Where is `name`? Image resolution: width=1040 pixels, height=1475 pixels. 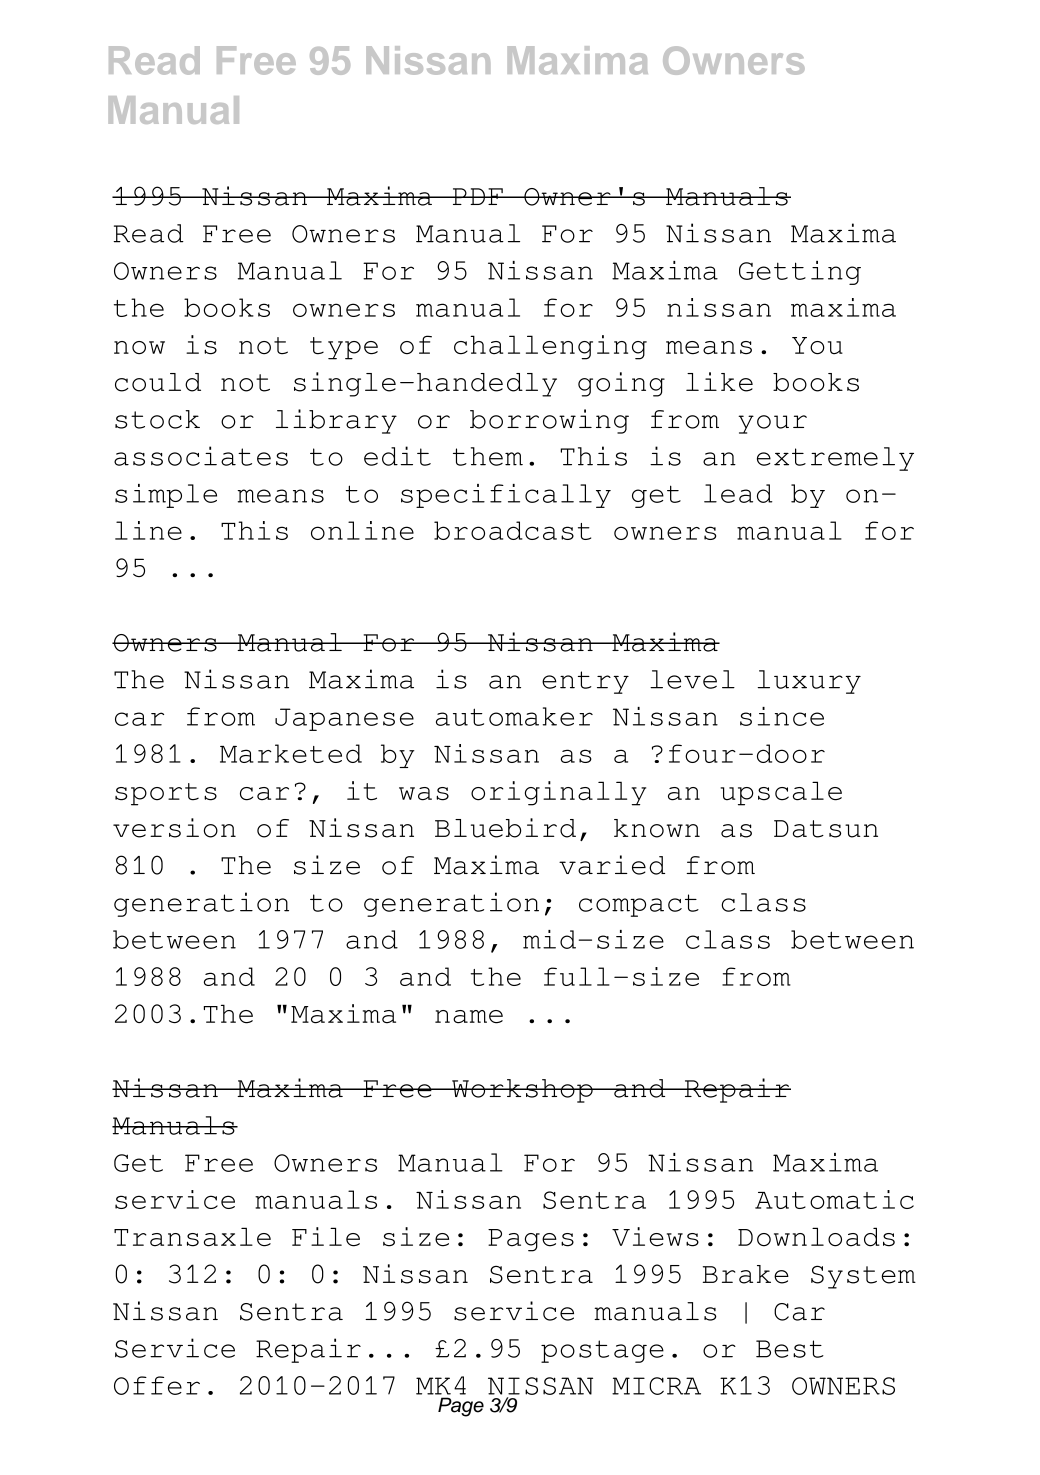 name is located at coordinates (469, 1017).
